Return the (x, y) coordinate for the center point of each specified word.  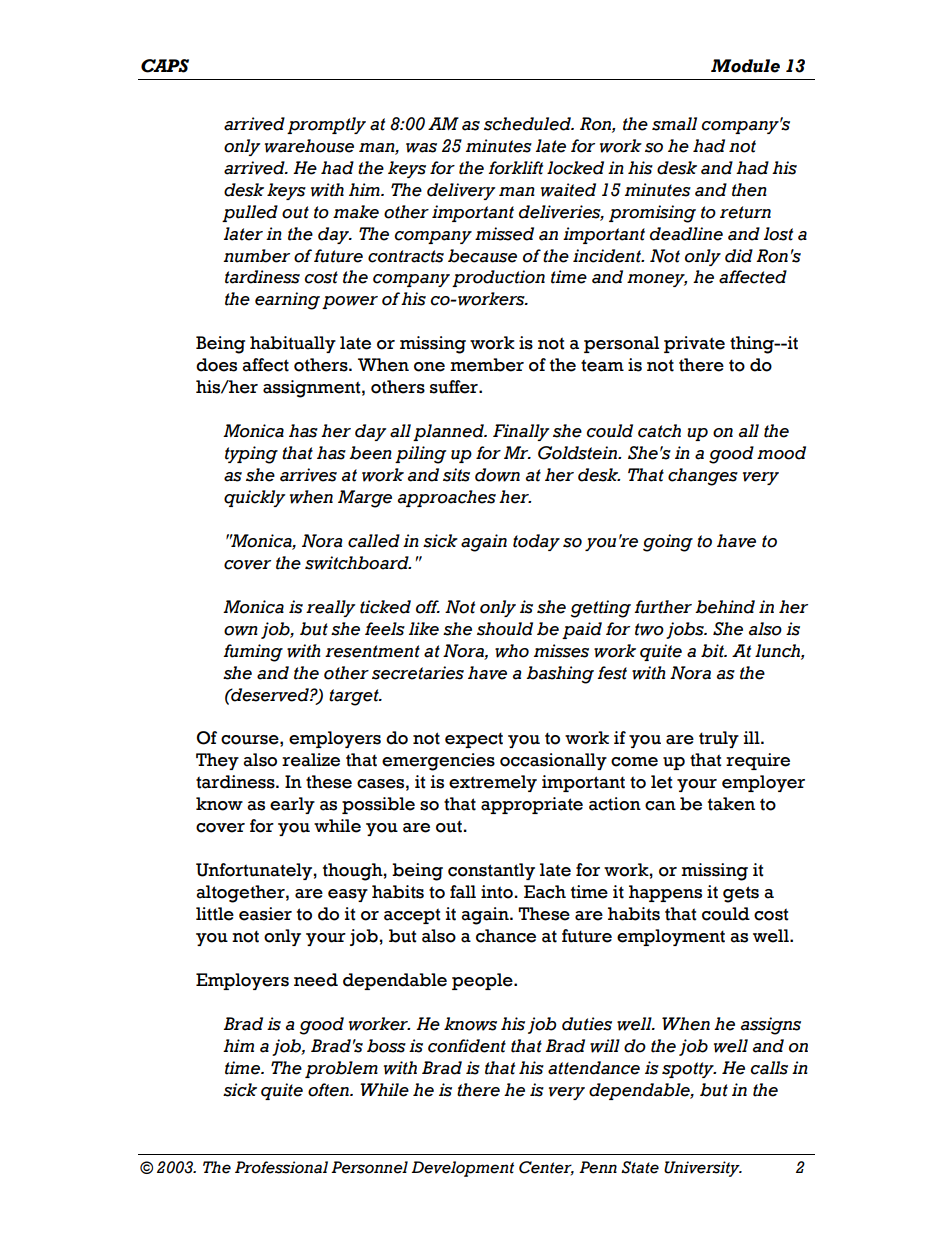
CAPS (165, 66)
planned (449, 432)
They (217, 761)
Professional (281, 1167)
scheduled (528, 124)
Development (462, 1169)
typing (251, 455)
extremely (493, 783)
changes (703, 477)
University (703, 1169)
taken (731, 804)
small (674, 124)
